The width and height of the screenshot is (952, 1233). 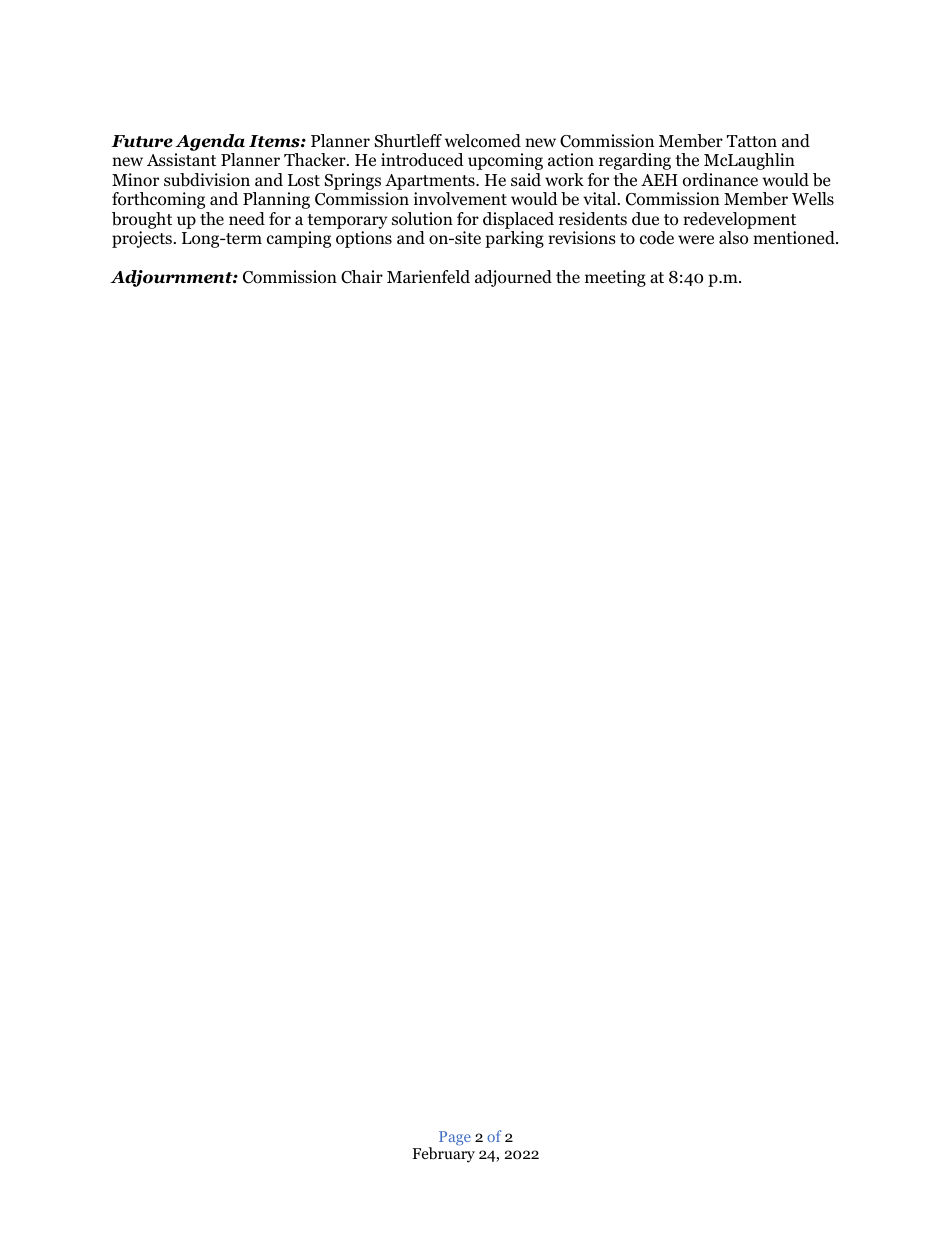 I want to click on meeting, so click(x=615, y=278).
